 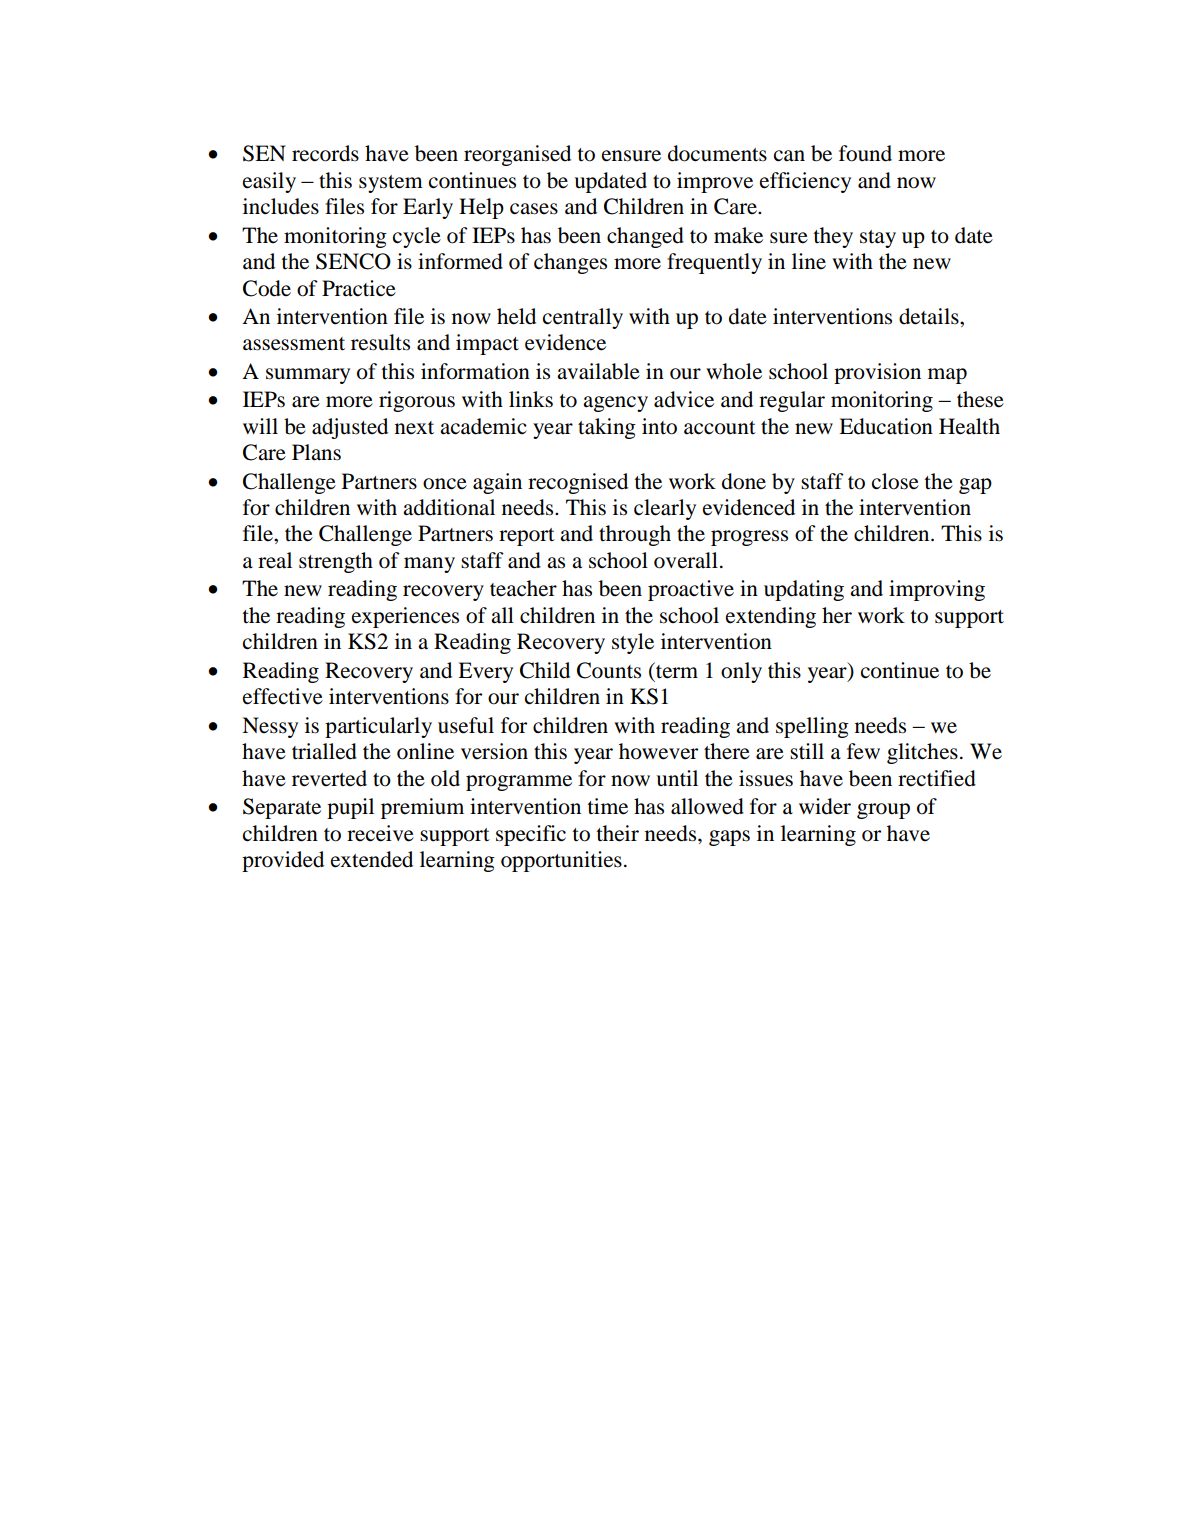 What do you see at coordinates (609, 670) in the page?
I see `Counts` at bounding box center [609, 670].
